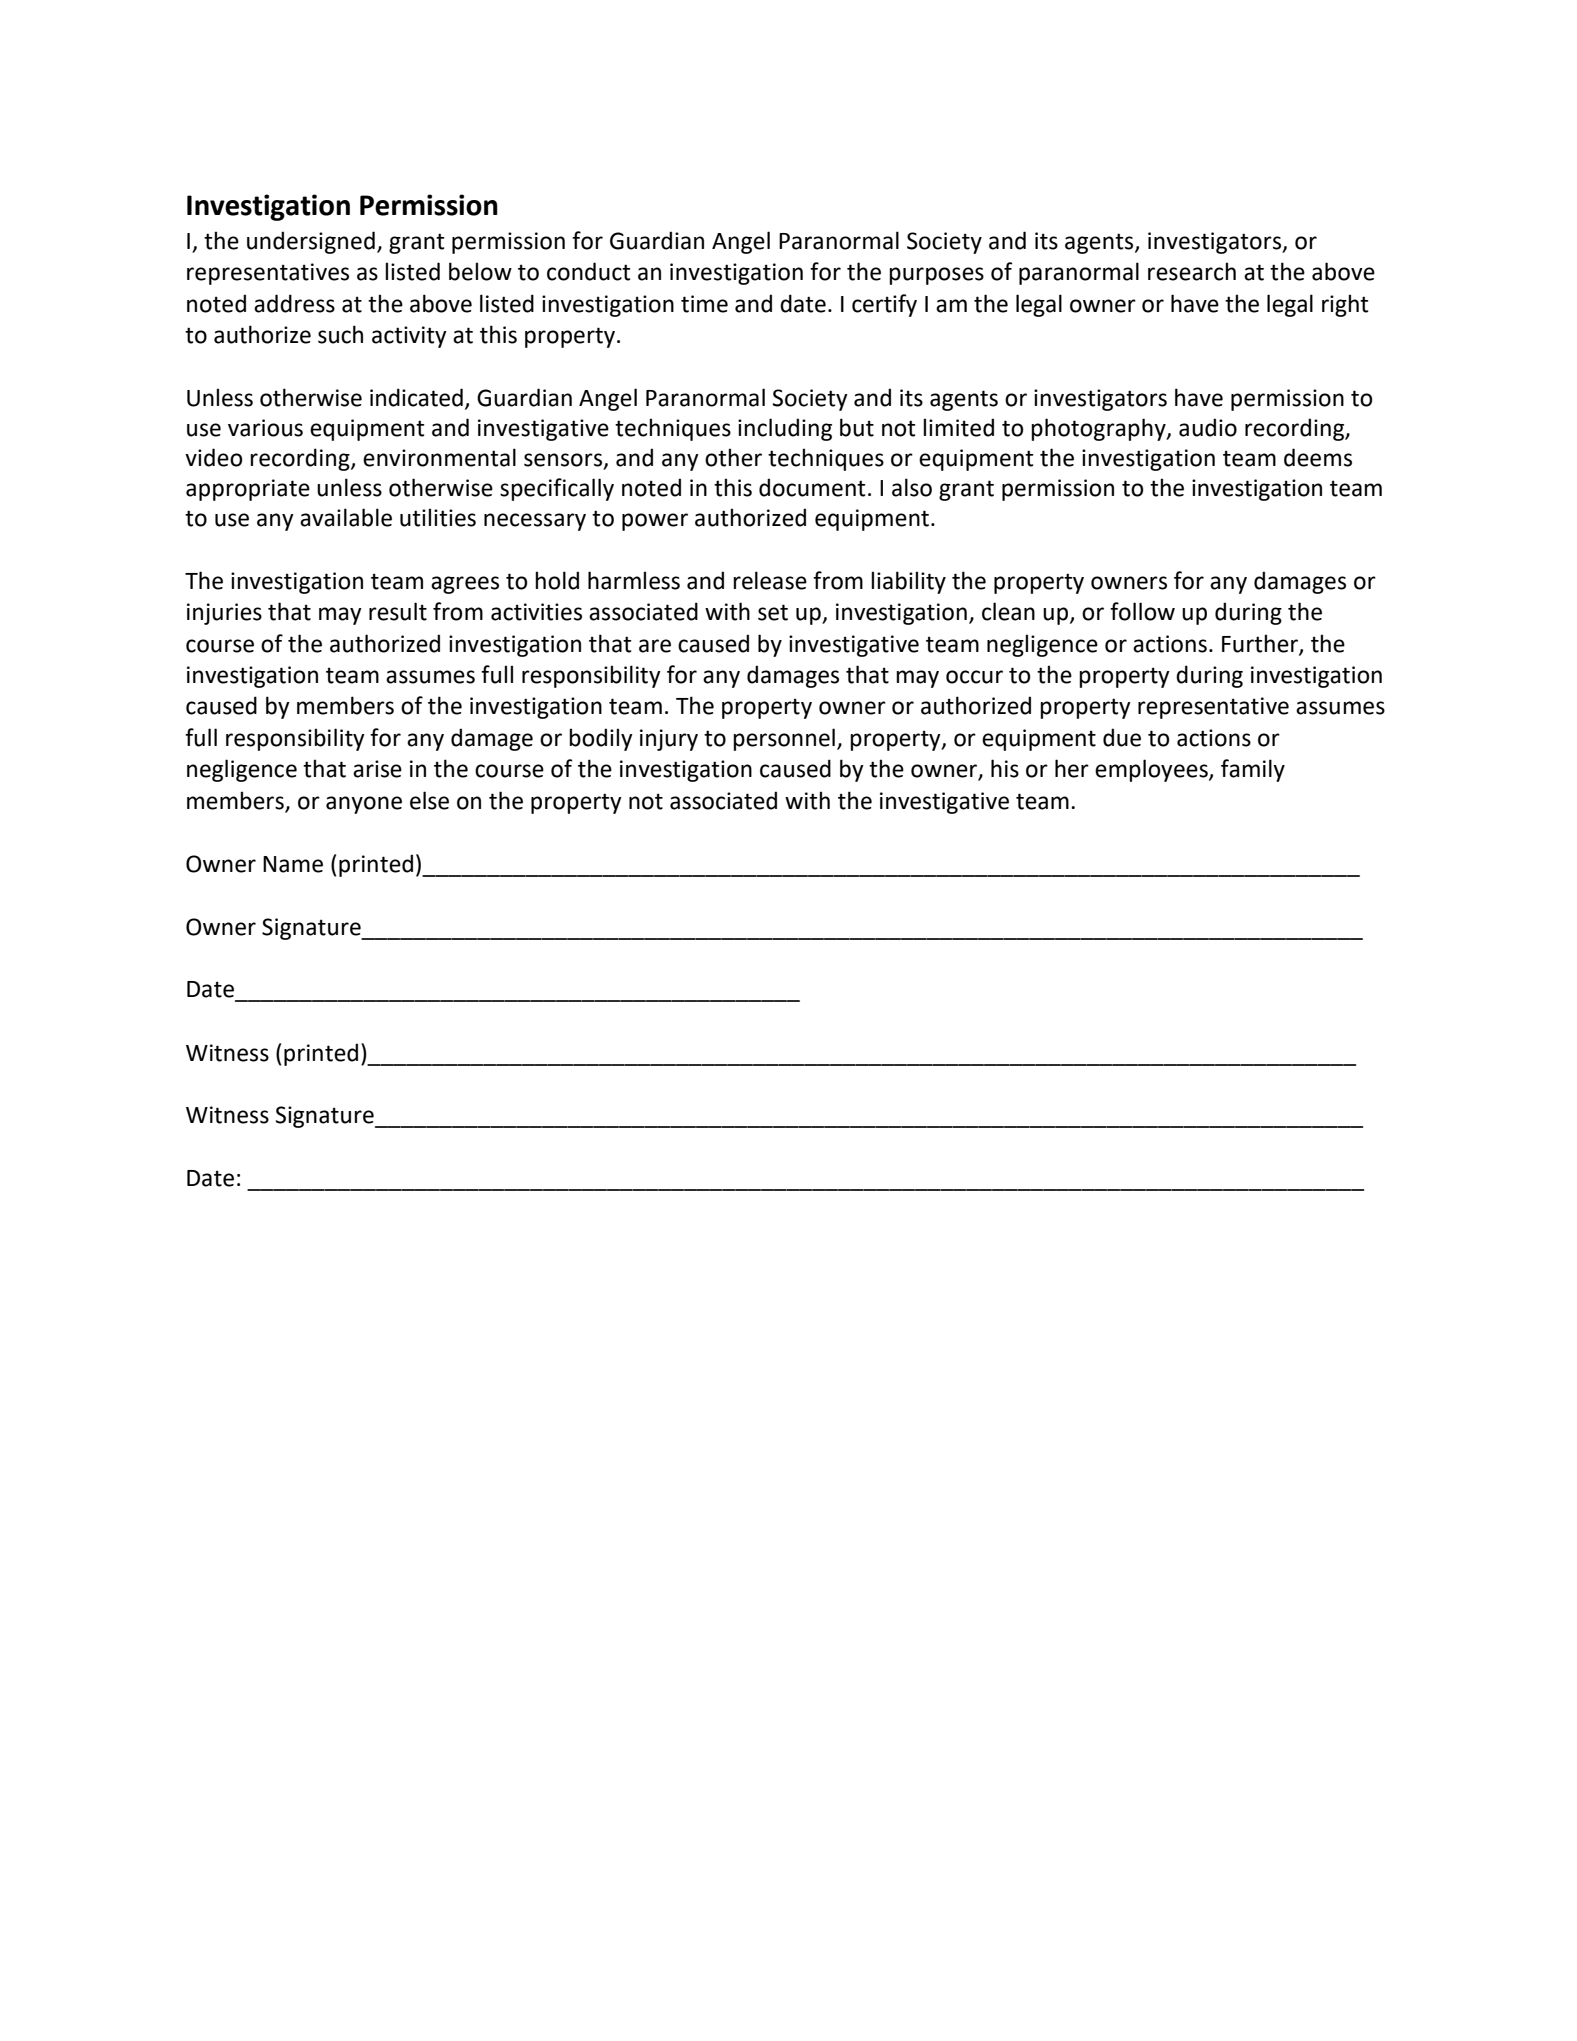 The image size is (1577, 2041). Describe the element at coordinates (1253, 770) in the screenshot. I see `family` at that location.
